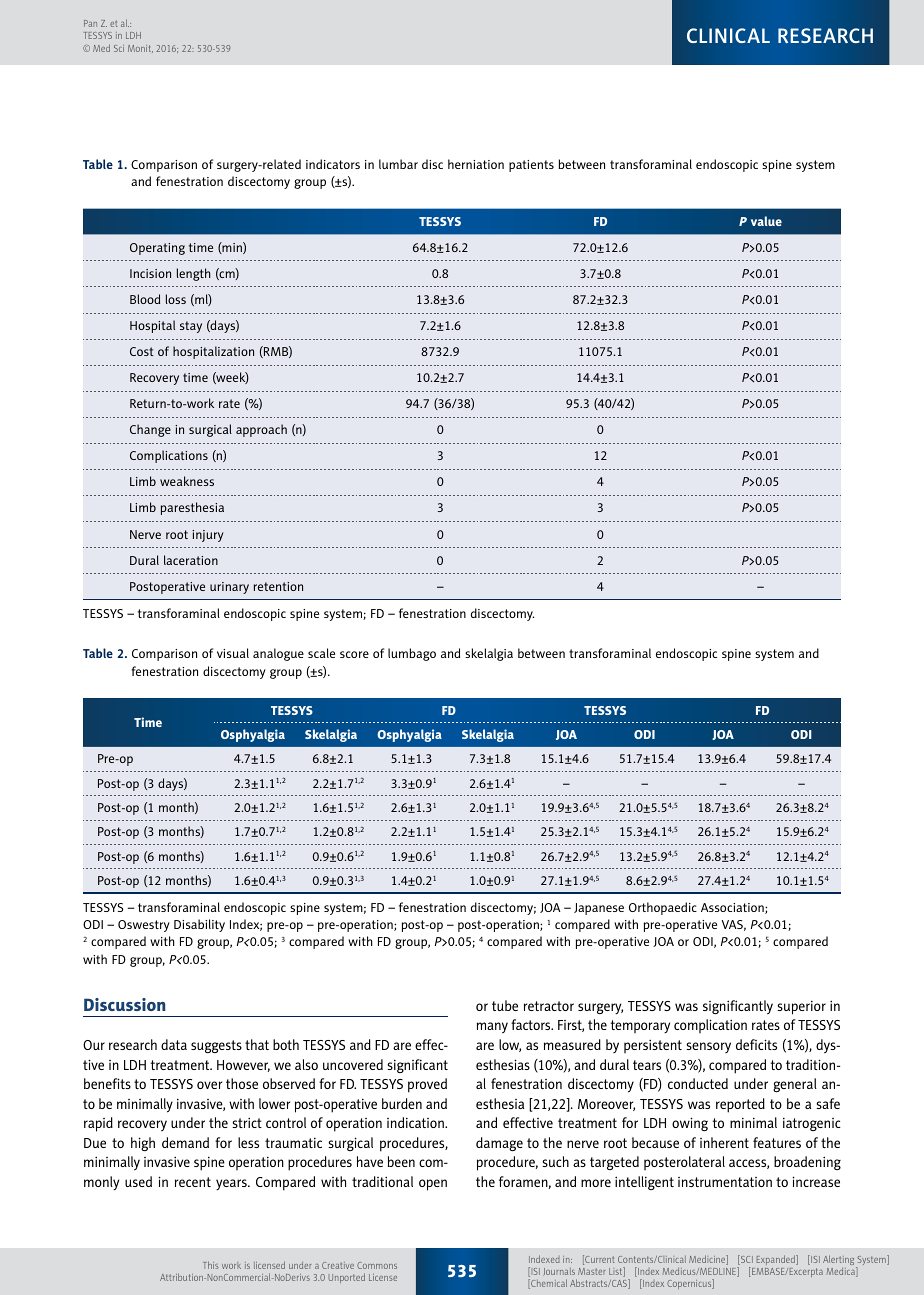  I want to click on herniation, so click(476, 164).
